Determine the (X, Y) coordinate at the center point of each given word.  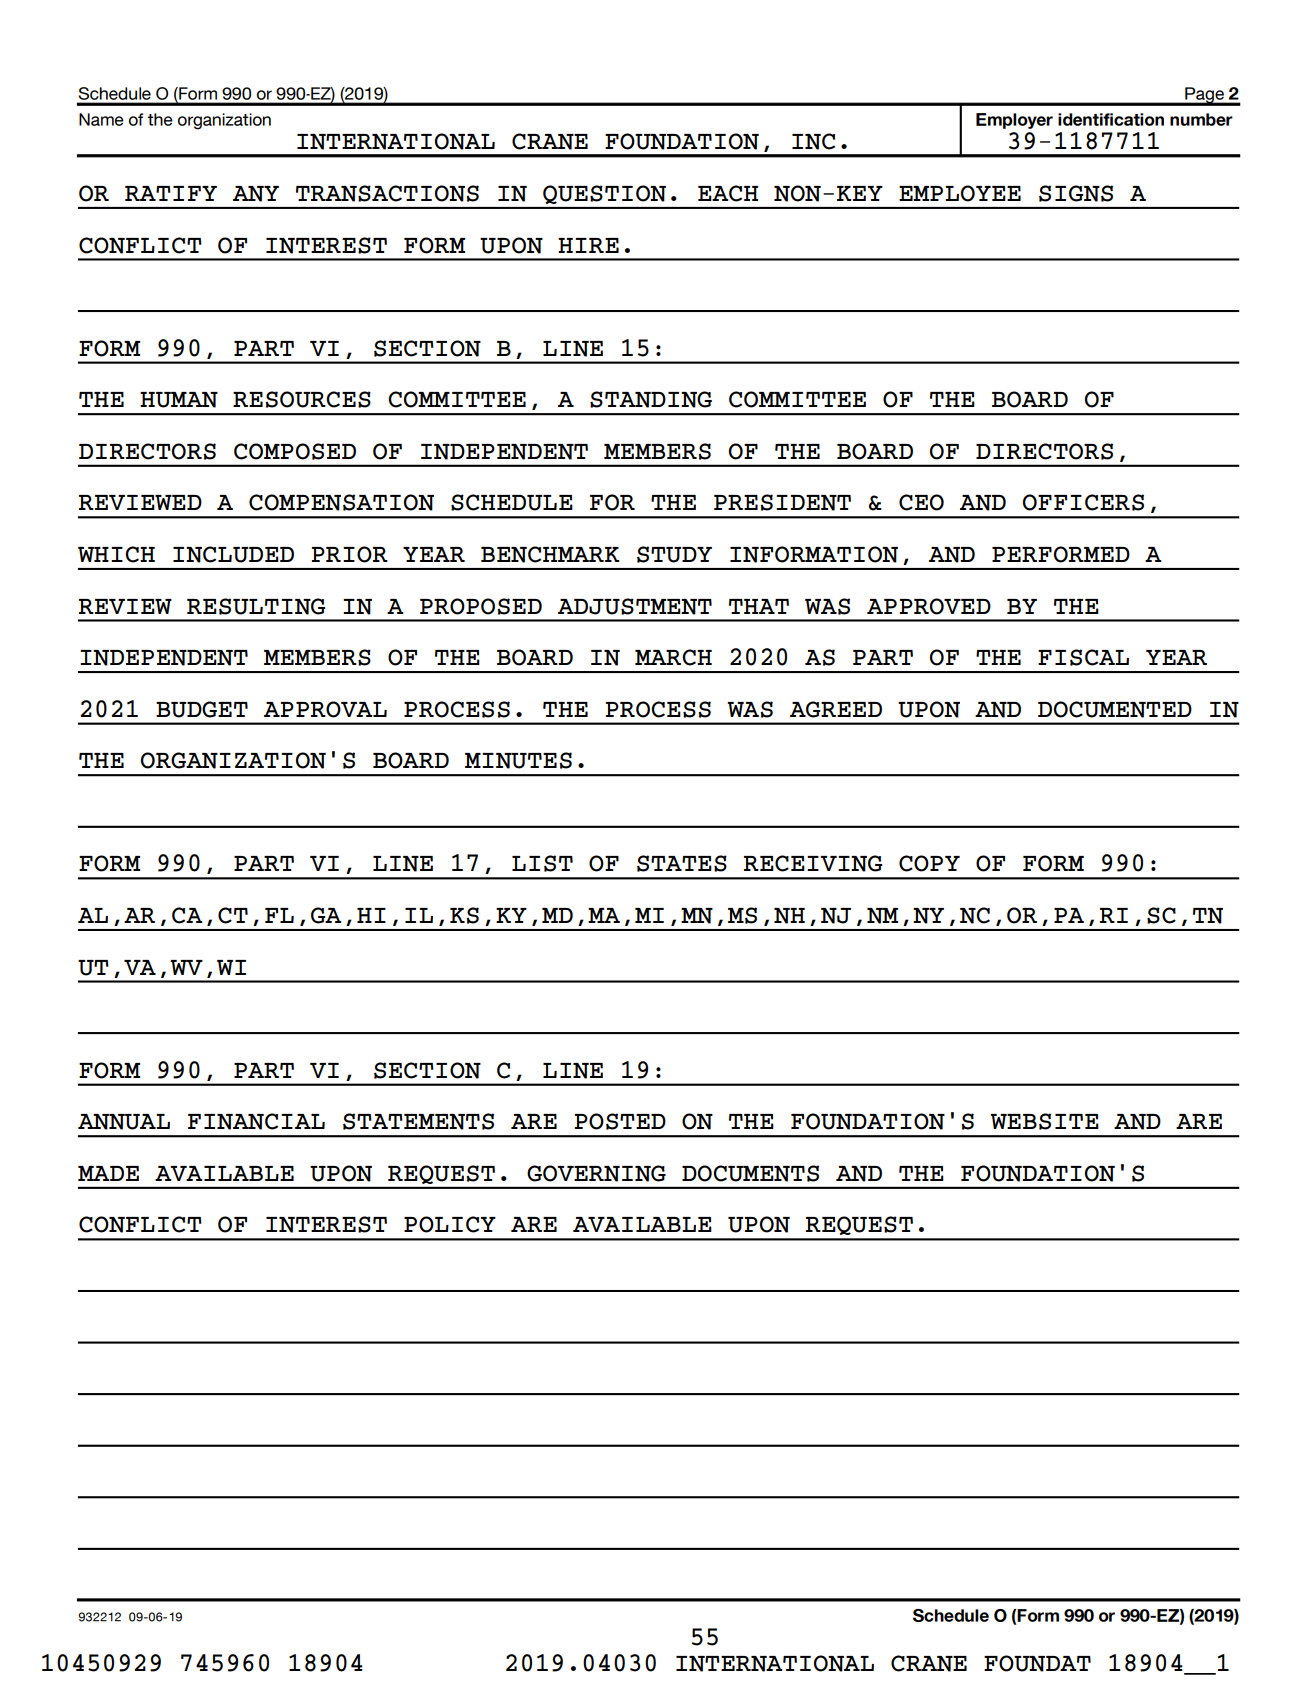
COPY (929, 863)
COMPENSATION (341, 502)
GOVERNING (596, 1173)
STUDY (674, 554)
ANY (256, 194)
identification (1111, 119)
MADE (108, 1173)
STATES (682, 863)
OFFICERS (1083, 502)
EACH (728, 193)
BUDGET (202, 709)
